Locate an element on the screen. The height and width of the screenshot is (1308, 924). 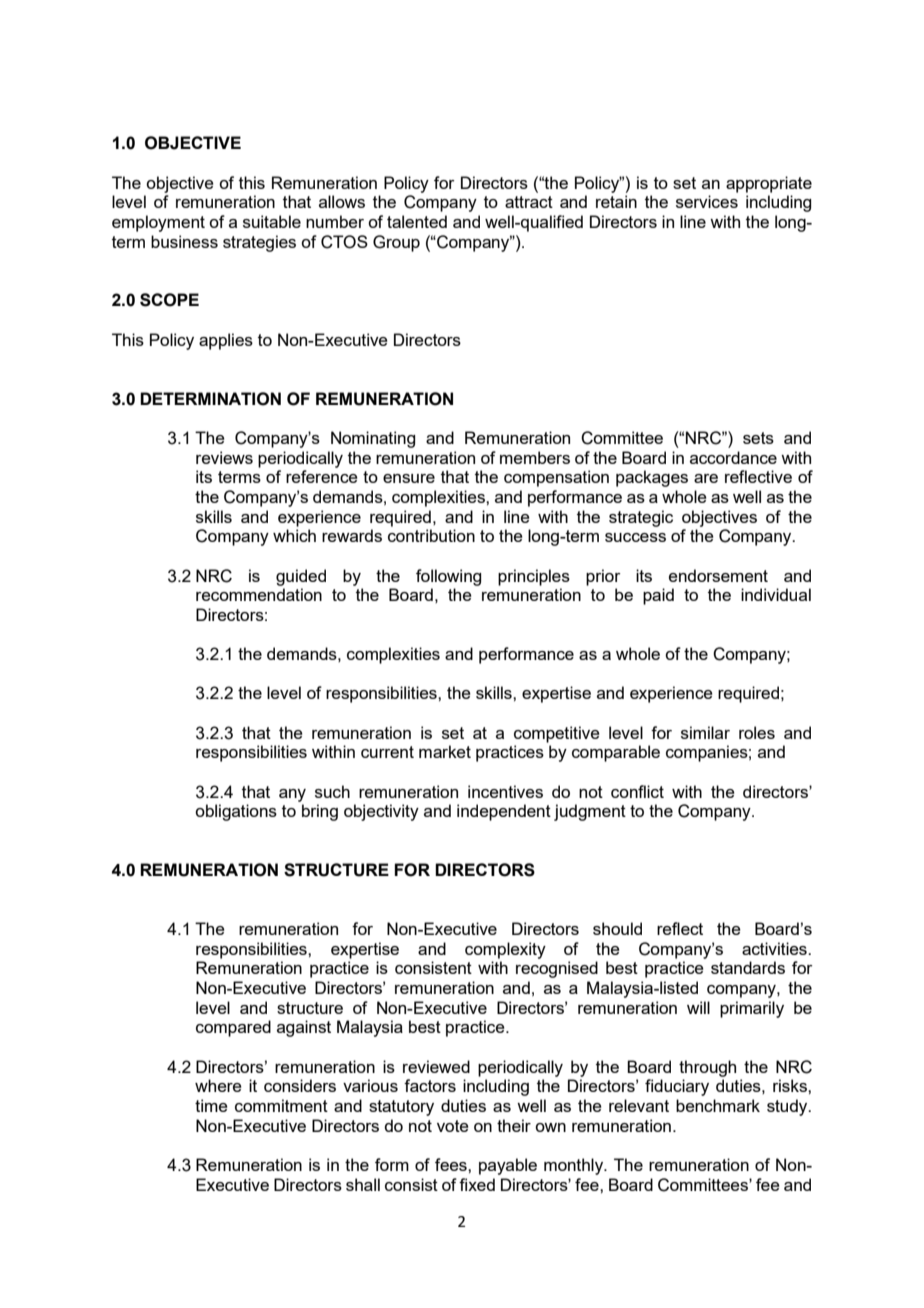
benchmark is located at coordinates (718, 1105).
